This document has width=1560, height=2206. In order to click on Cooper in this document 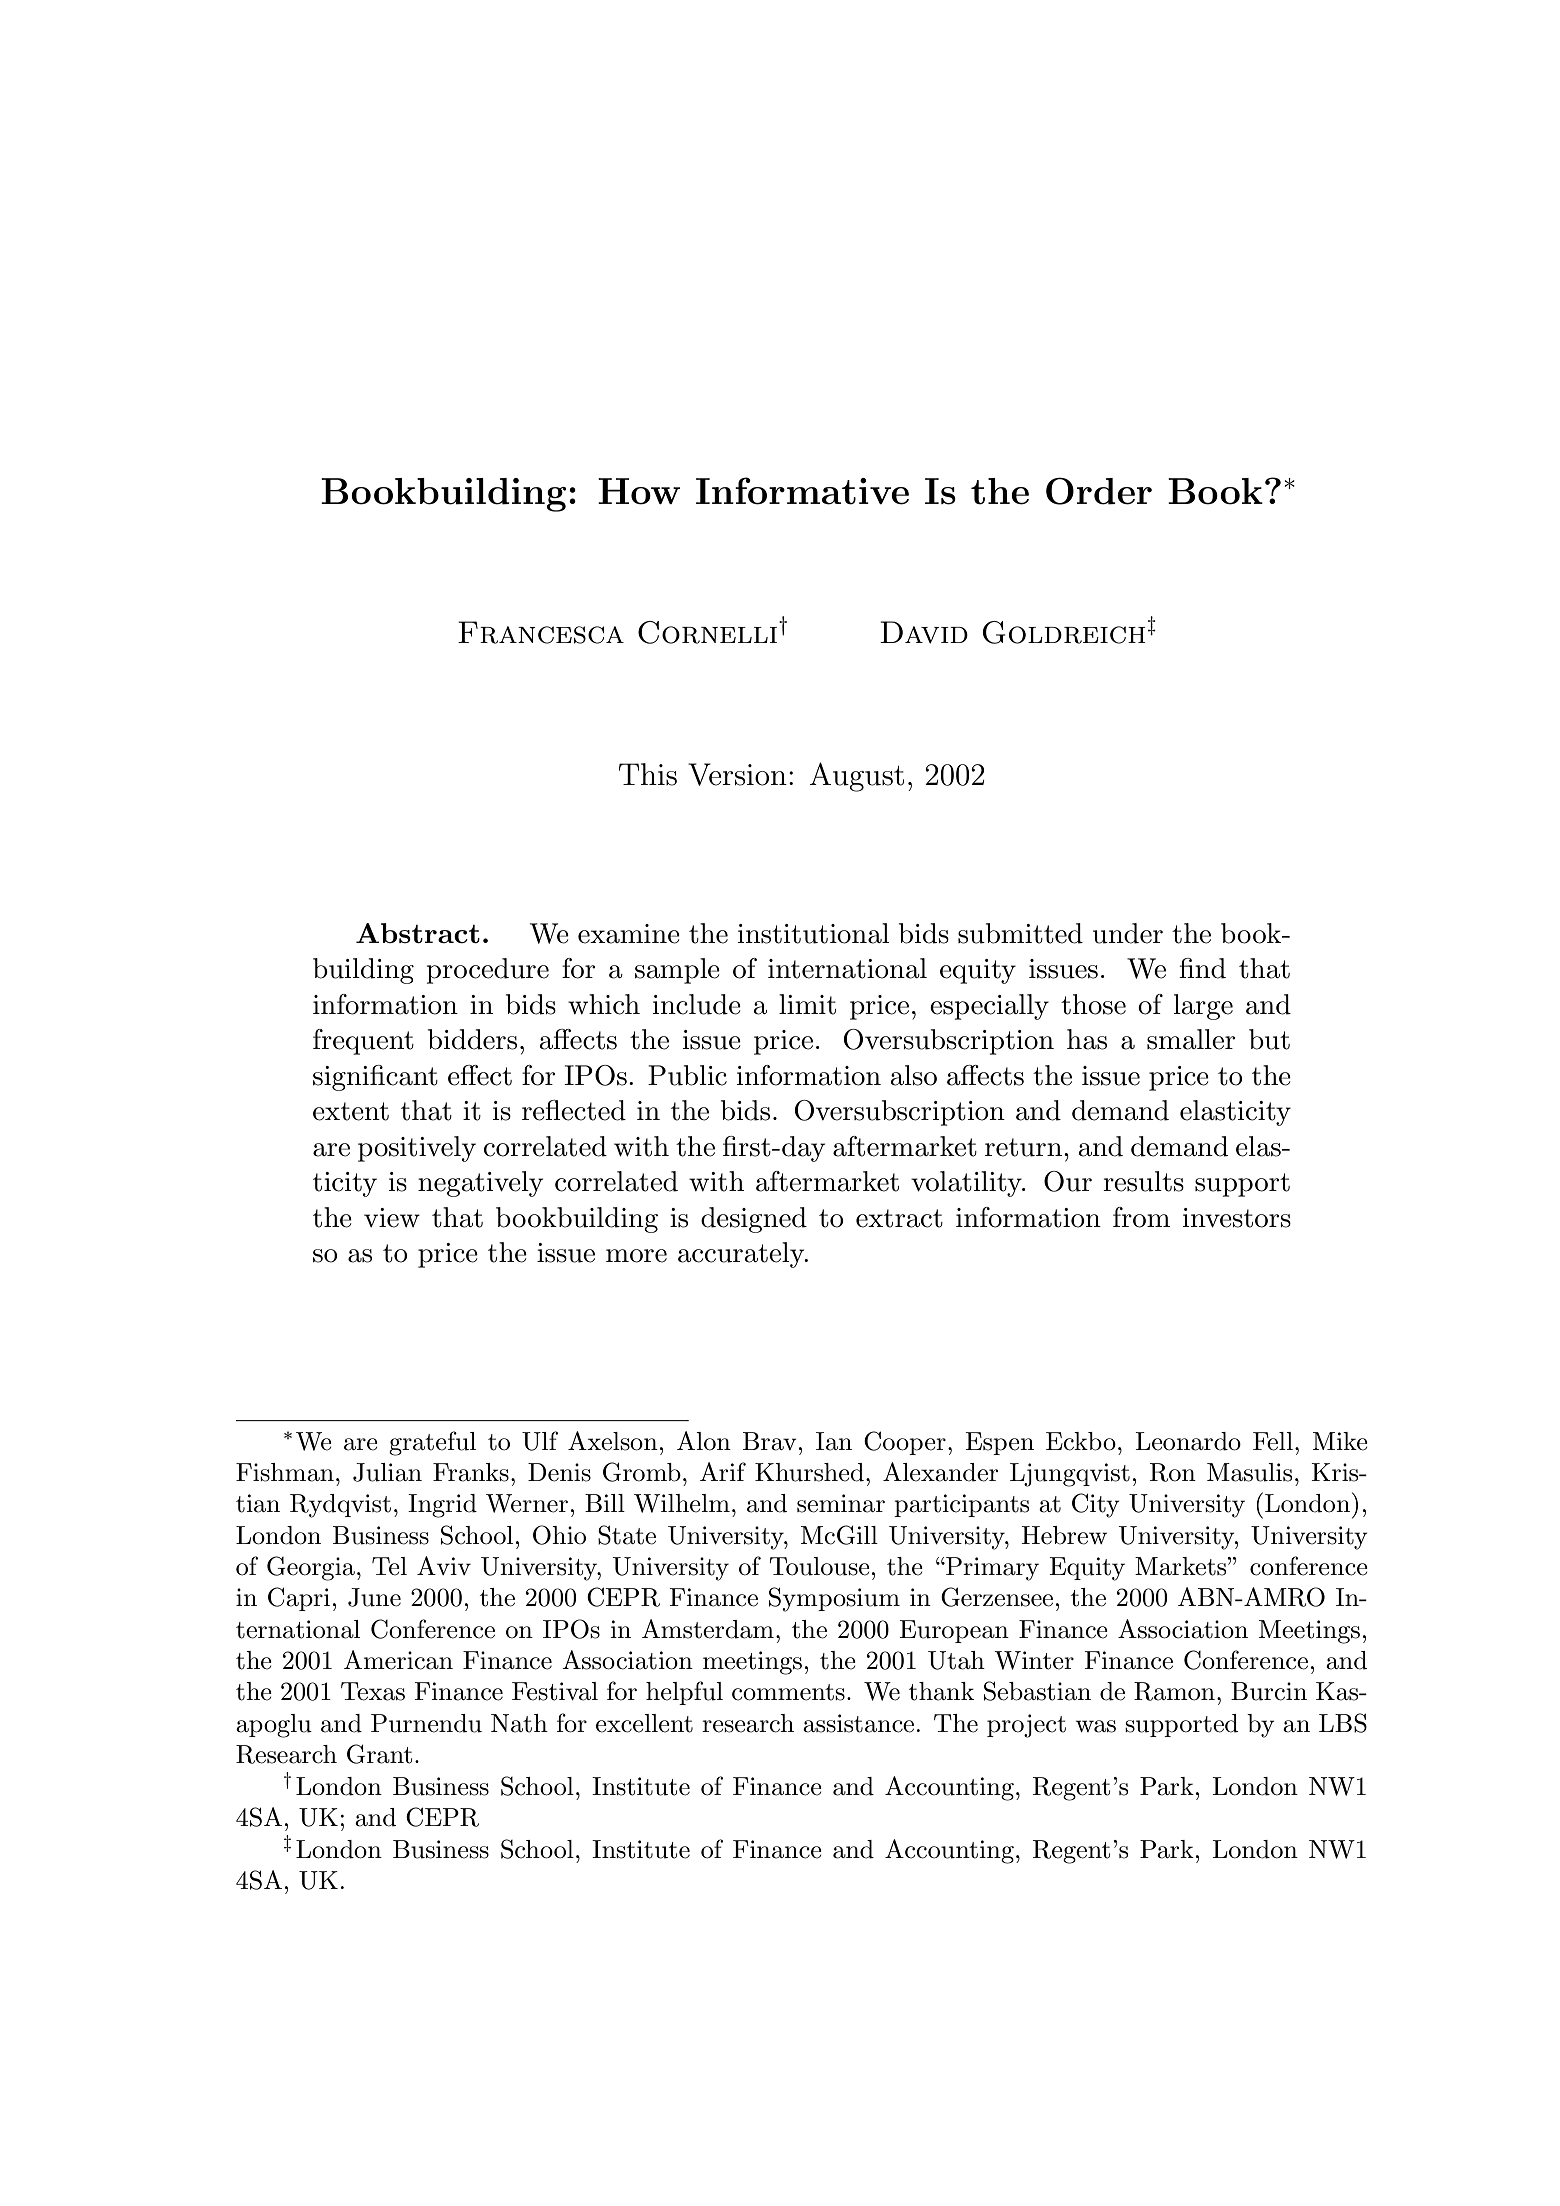, I will do `click(905, 1443)`.
